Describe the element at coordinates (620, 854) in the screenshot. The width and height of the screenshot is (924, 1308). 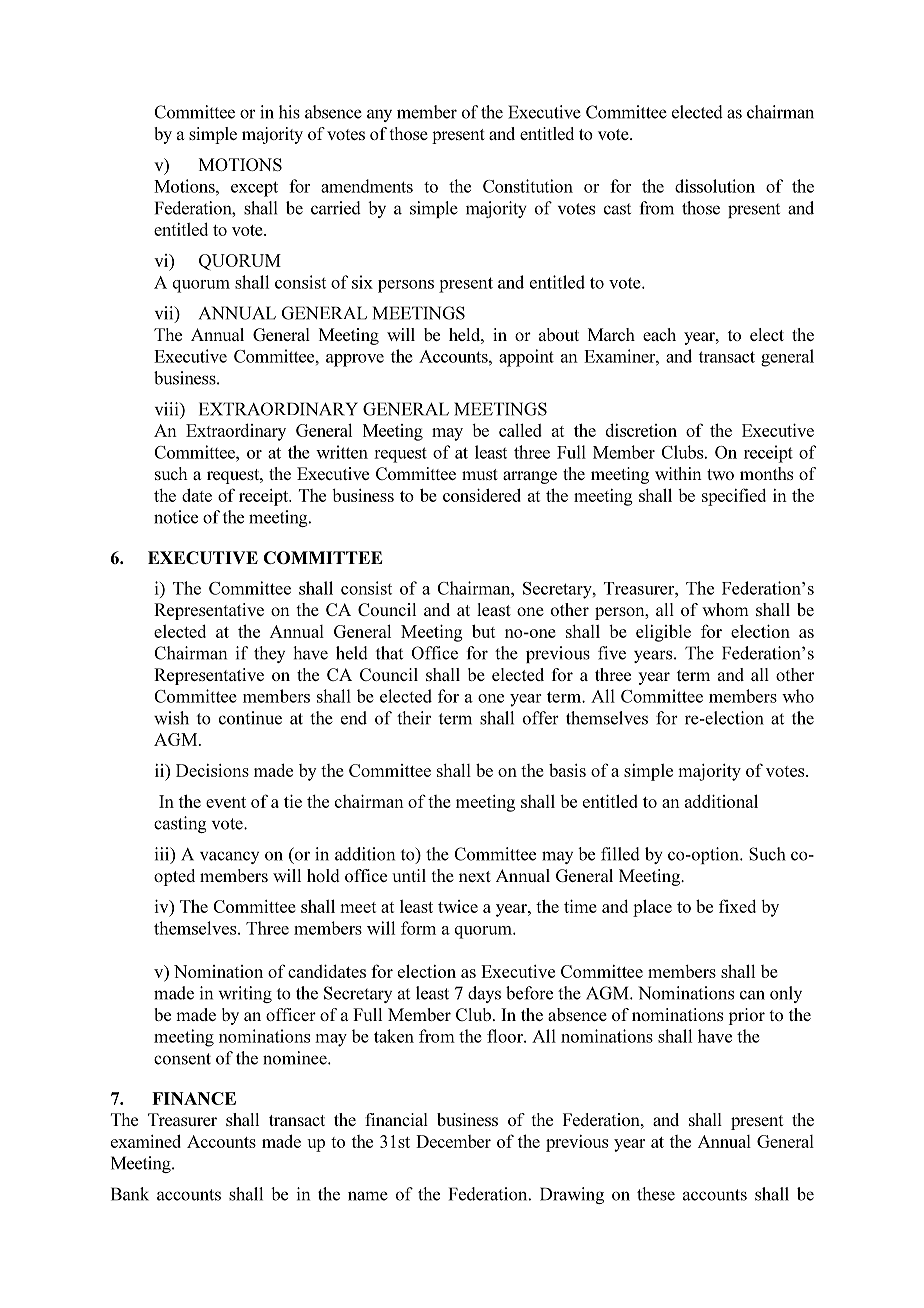
I see `filled` at that location.
